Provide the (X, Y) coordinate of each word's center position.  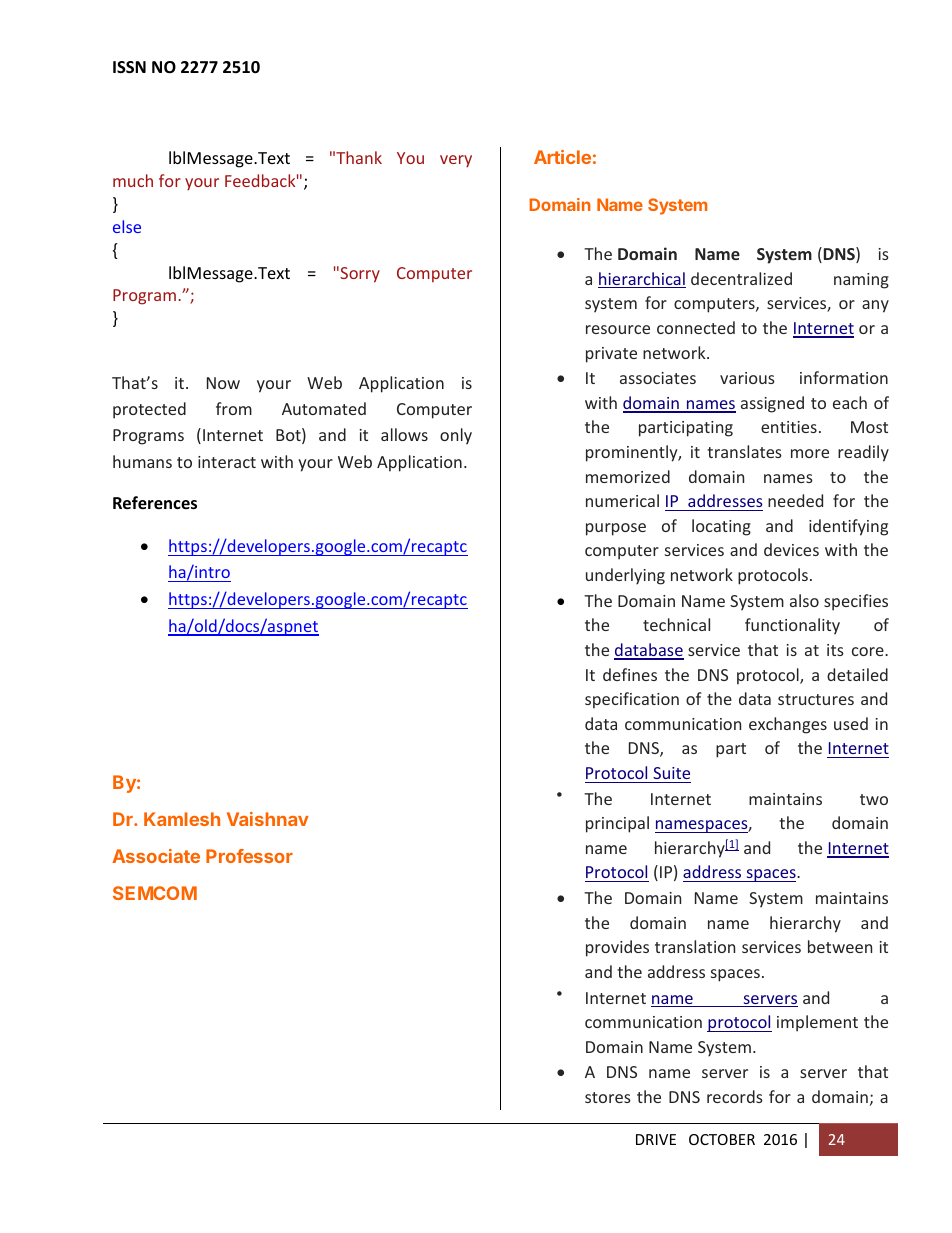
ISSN (129, 67)
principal (617, 824)
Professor (249, 856)
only (456, 436)
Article (562, 157)
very (456, 161)
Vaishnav (268, 819)
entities (789, 427)
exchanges (788, 725)
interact (227, 462)
